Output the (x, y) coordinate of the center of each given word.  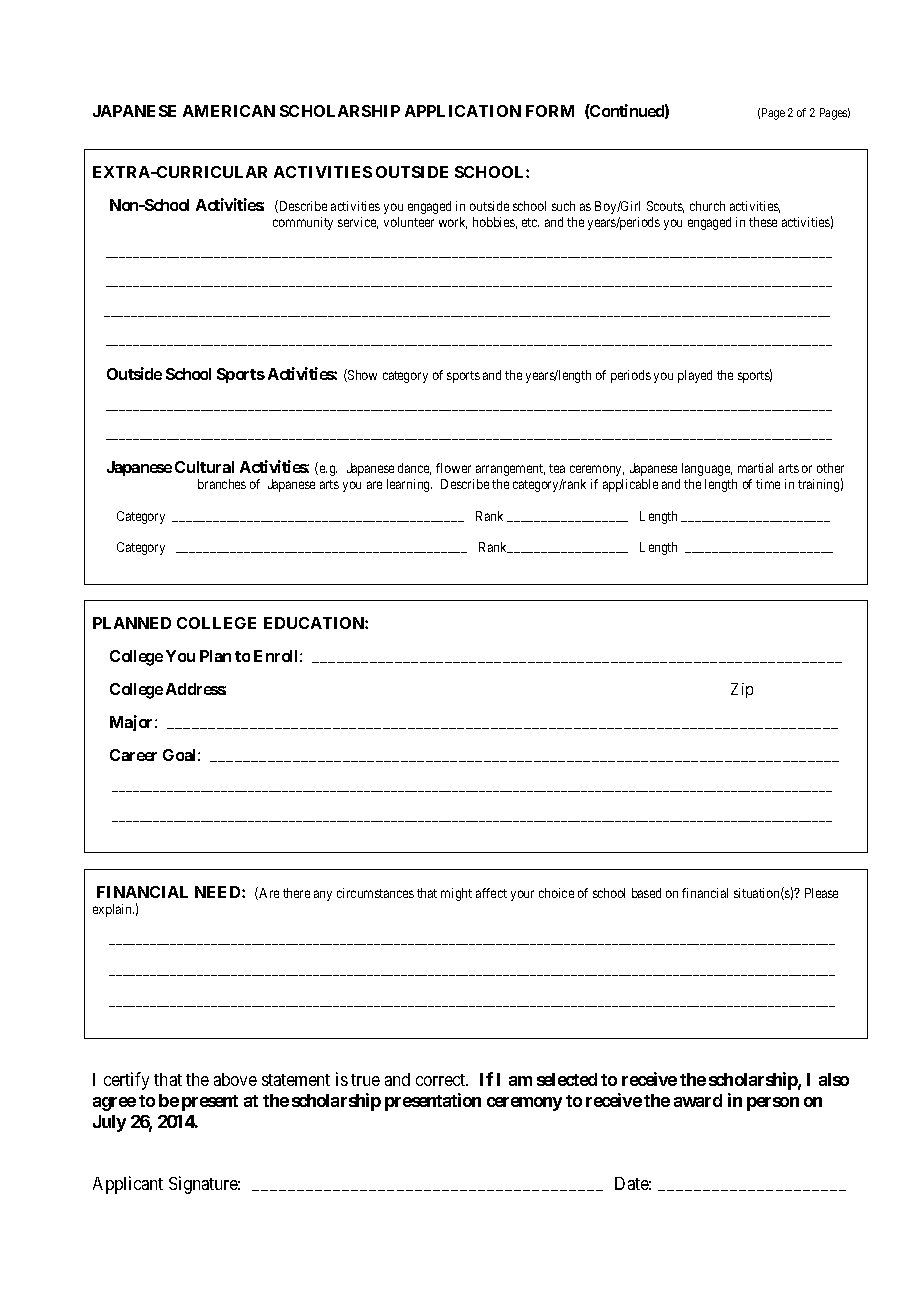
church (707, 206)
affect (491, 893)
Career (133, 755)
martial (755, 468)
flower (453, 468)
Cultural (204, 467)
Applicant (128, 1185)
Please (821, 893)
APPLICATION (463, 111)
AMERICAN (229, 111)
